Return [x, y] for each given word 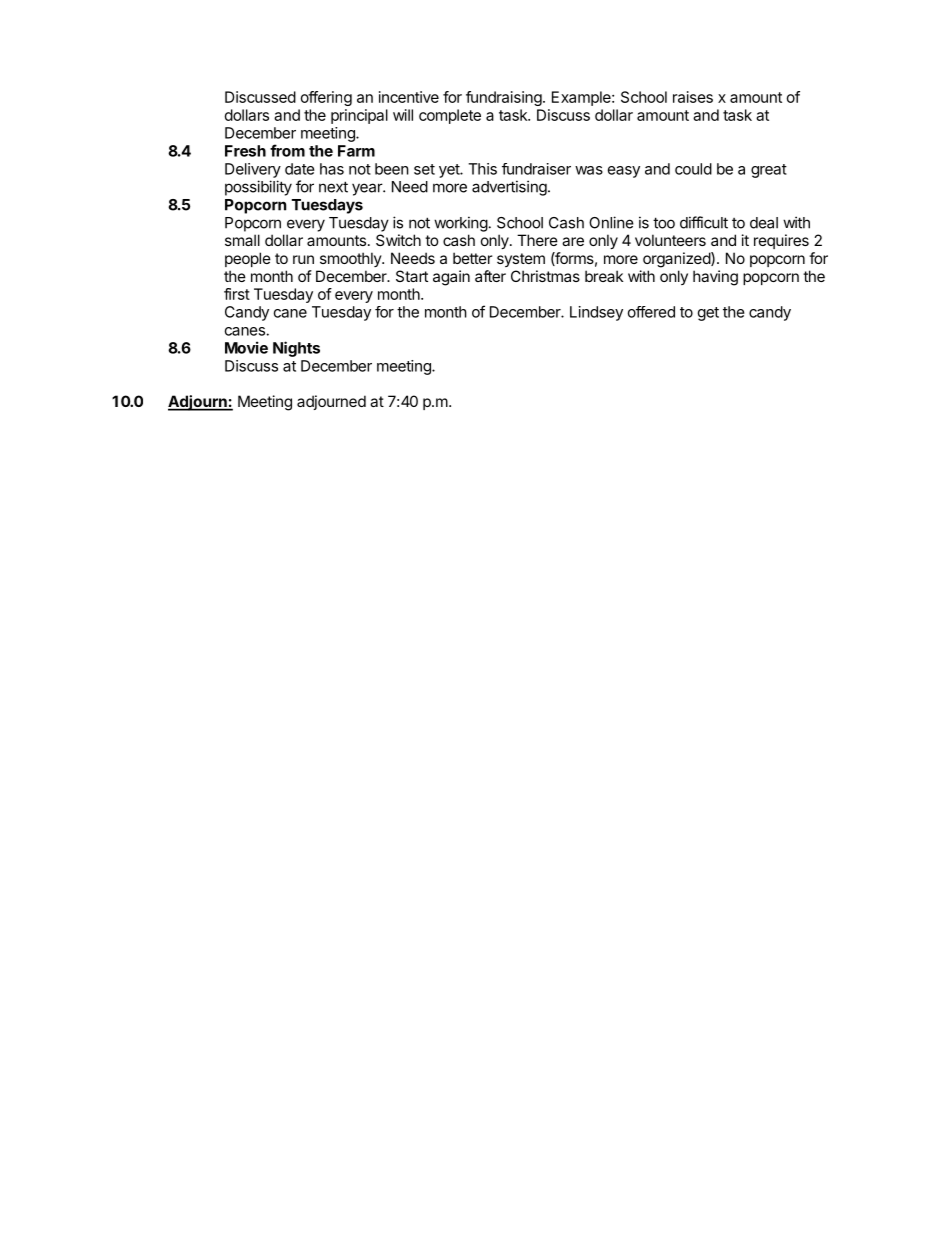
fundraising [504, 98]
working [461, 224]
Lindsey [596, 313]
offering [326, 98]
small [242, 240]
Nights [296, 349]
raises [693, 97]
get [708, 314]
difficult [704, 222]
